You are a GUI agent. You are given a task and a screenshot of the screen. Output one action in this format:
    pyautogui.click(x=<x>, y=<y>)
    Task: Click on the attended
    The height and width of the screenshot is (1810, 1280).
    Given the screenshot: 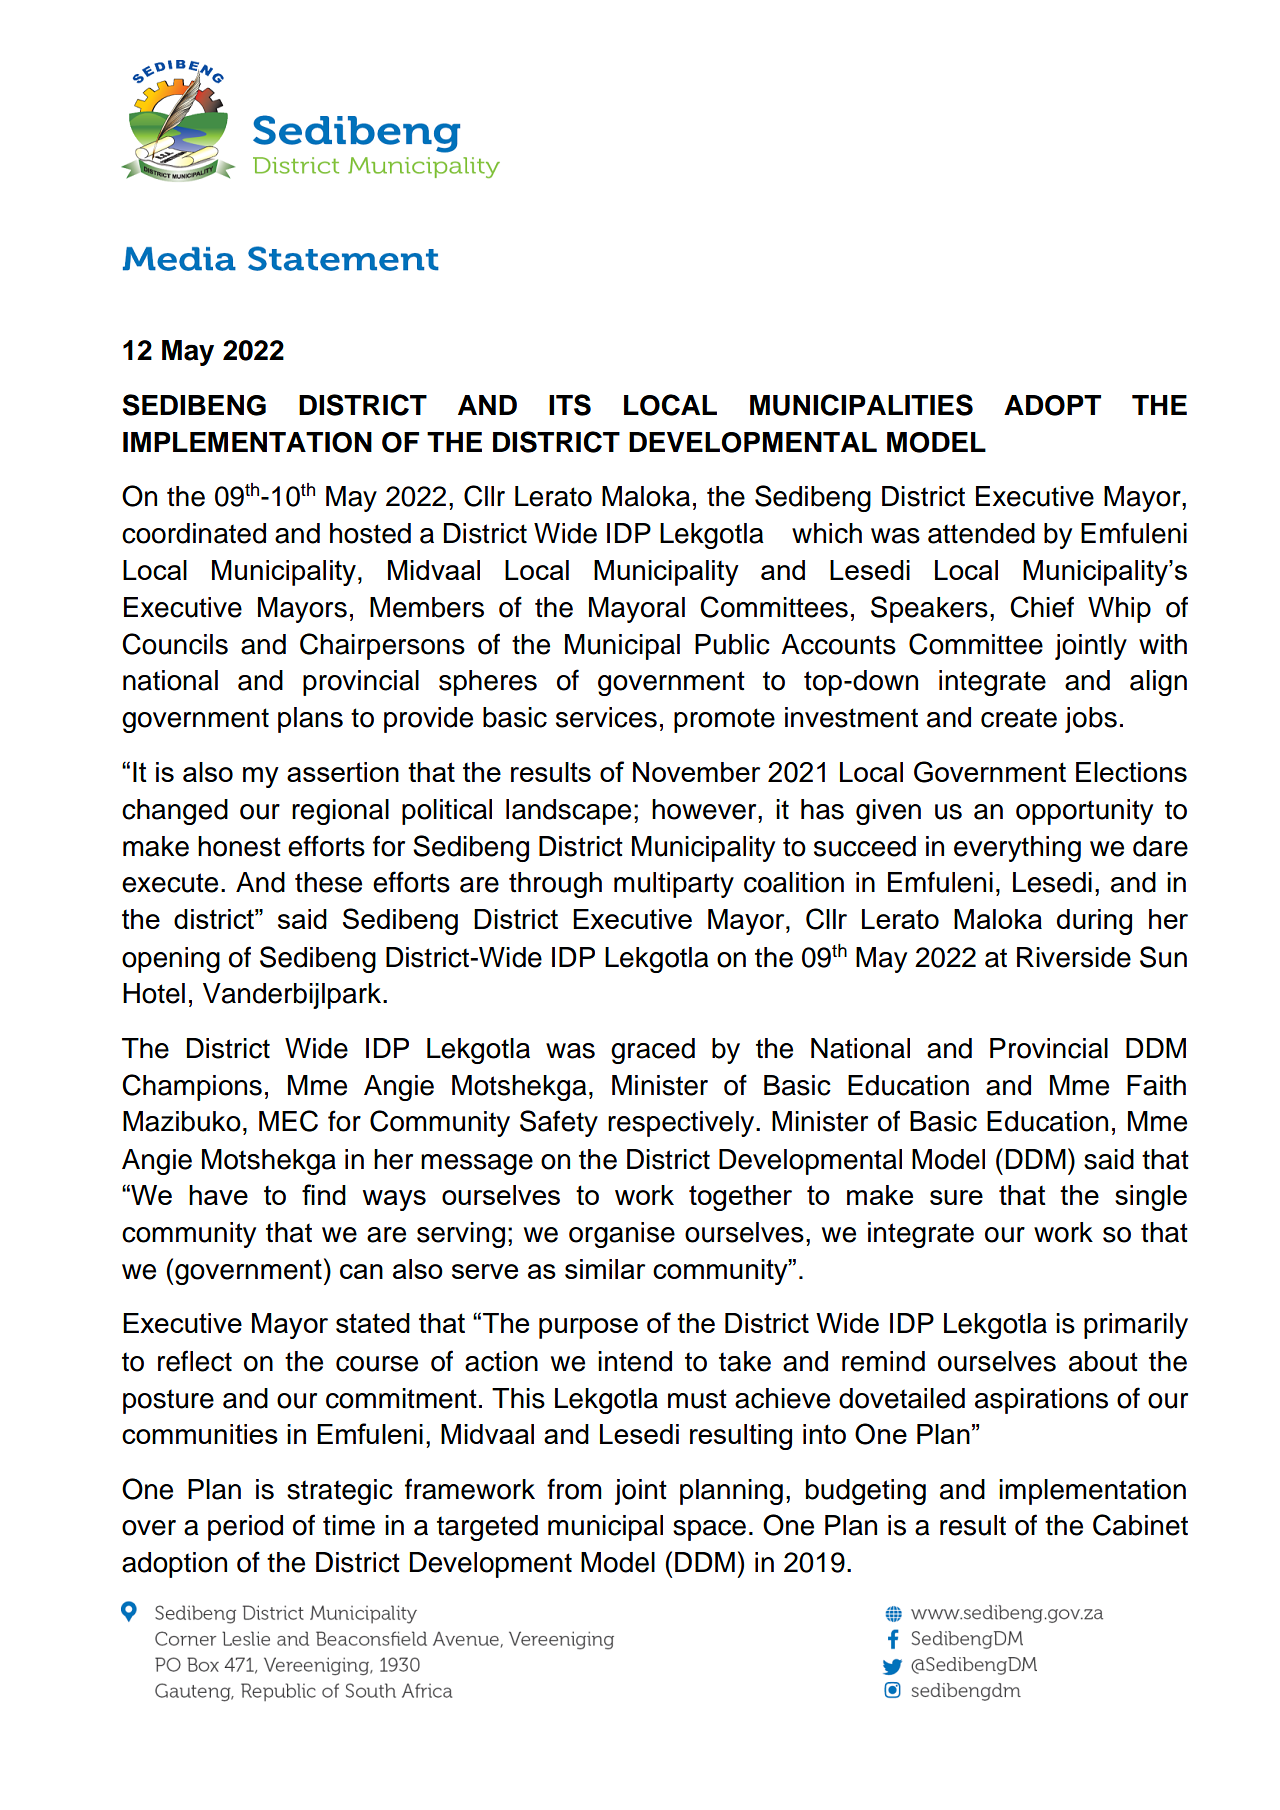 What is the action you would take?
    pyautogui.click(x=981, y=533)
